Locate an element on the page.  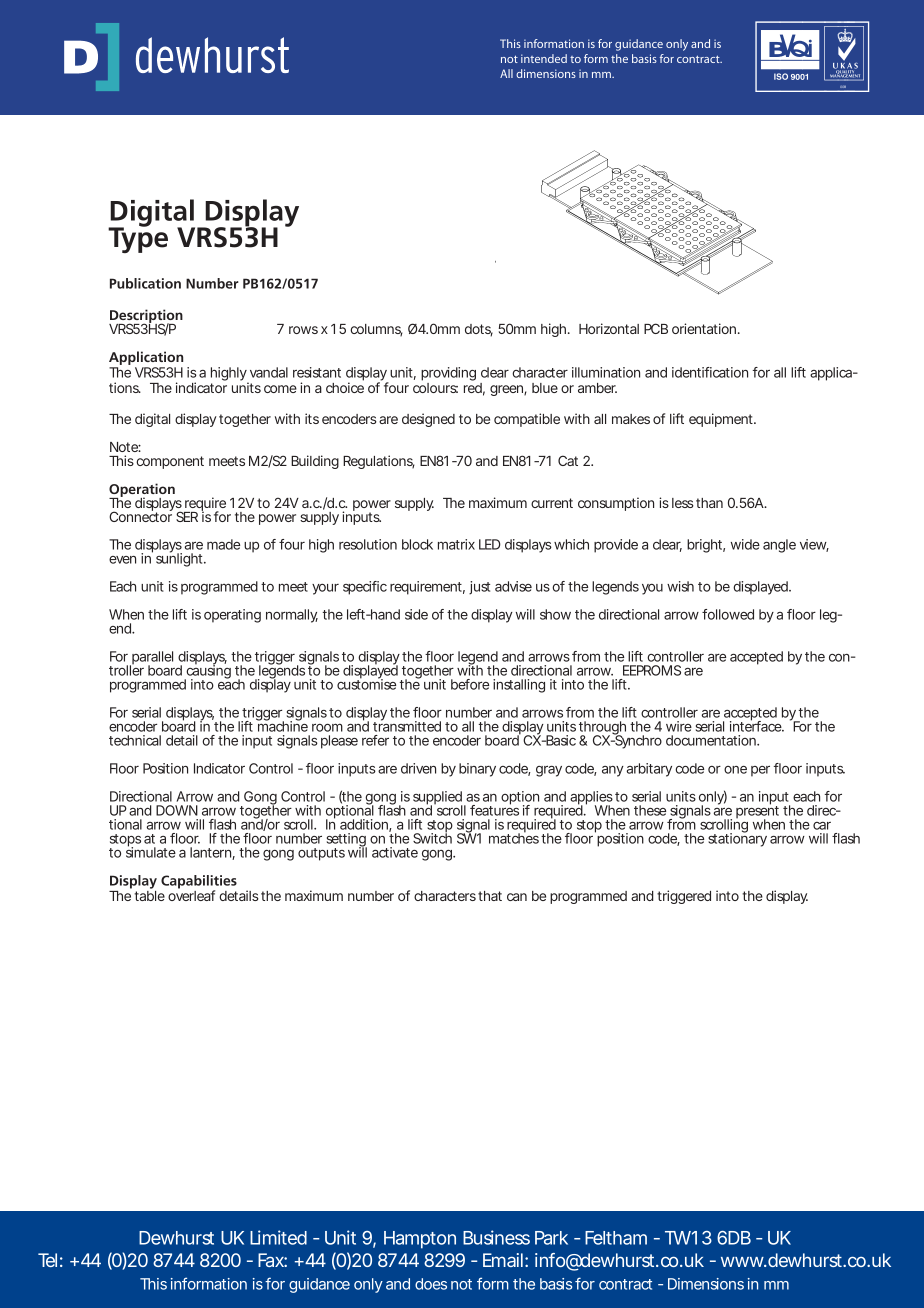
Hampton is located at coordinates (420, 1240).
